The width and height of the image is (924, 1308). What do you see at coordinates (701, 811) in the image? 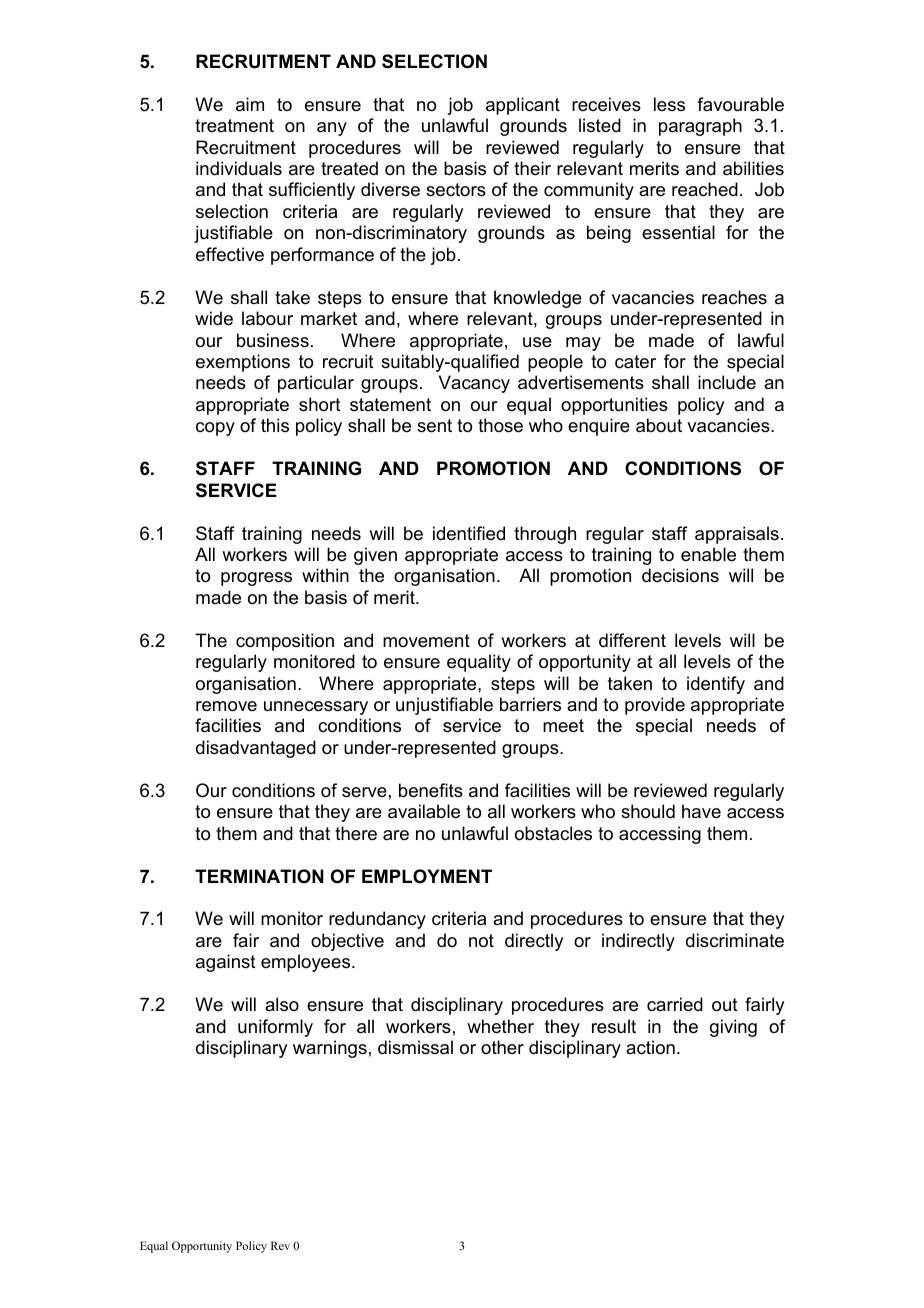
I see `have` at bounding box center [701, 811].
